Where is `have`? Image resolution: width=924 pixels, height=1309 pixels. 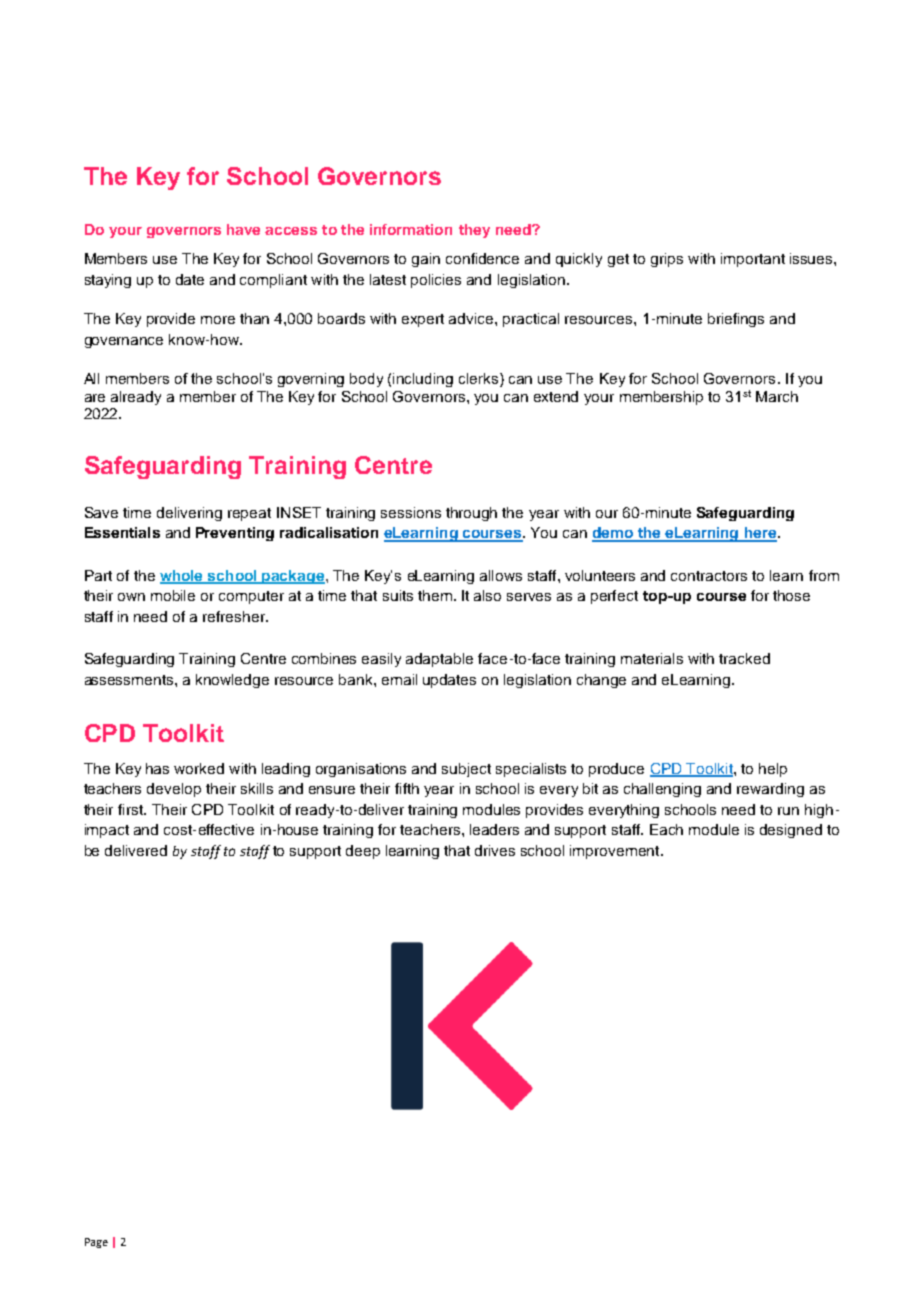
have is located at coordinates (243, 229).
